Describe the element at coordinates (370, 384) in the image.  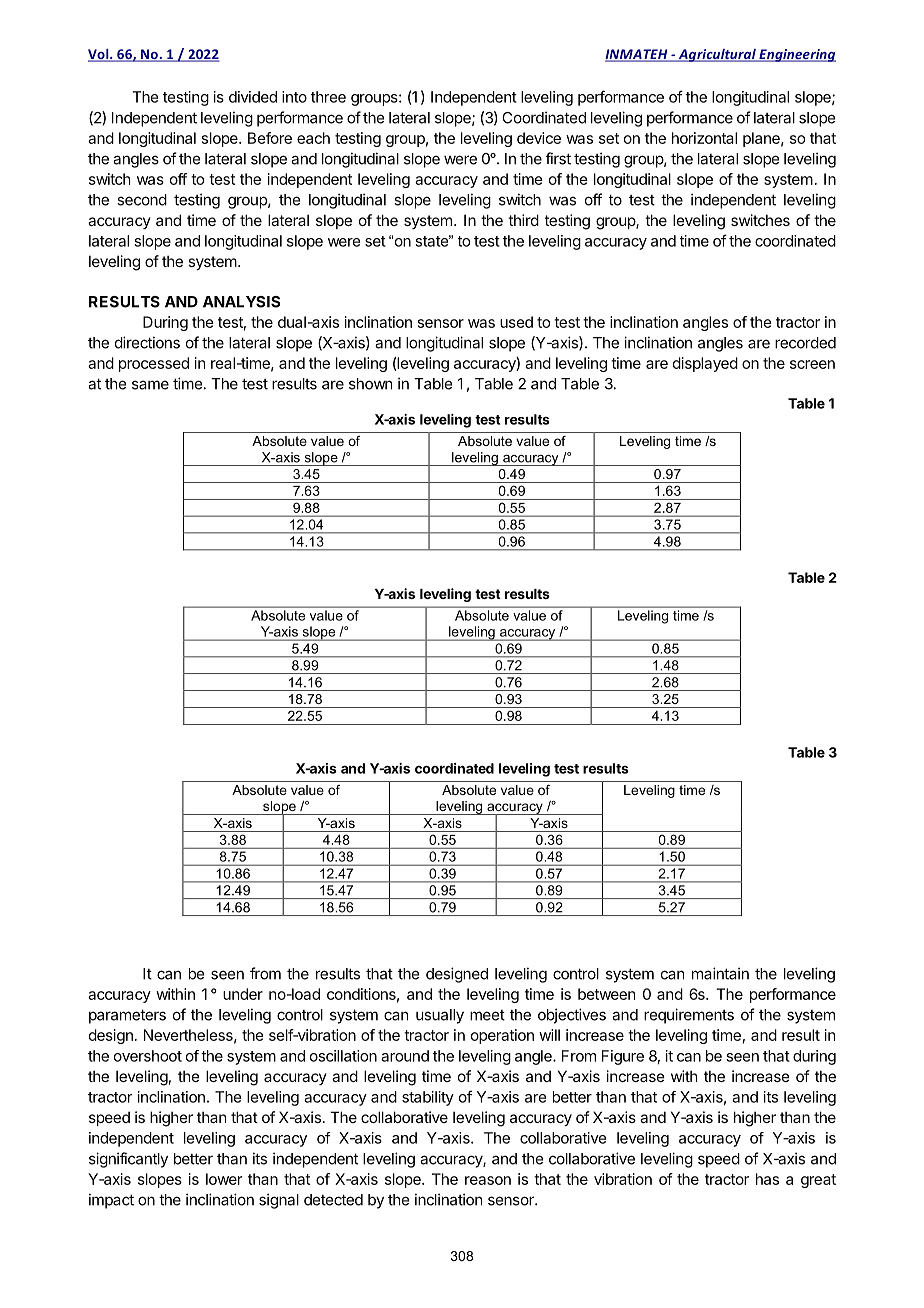
I see `shown` at that location.
